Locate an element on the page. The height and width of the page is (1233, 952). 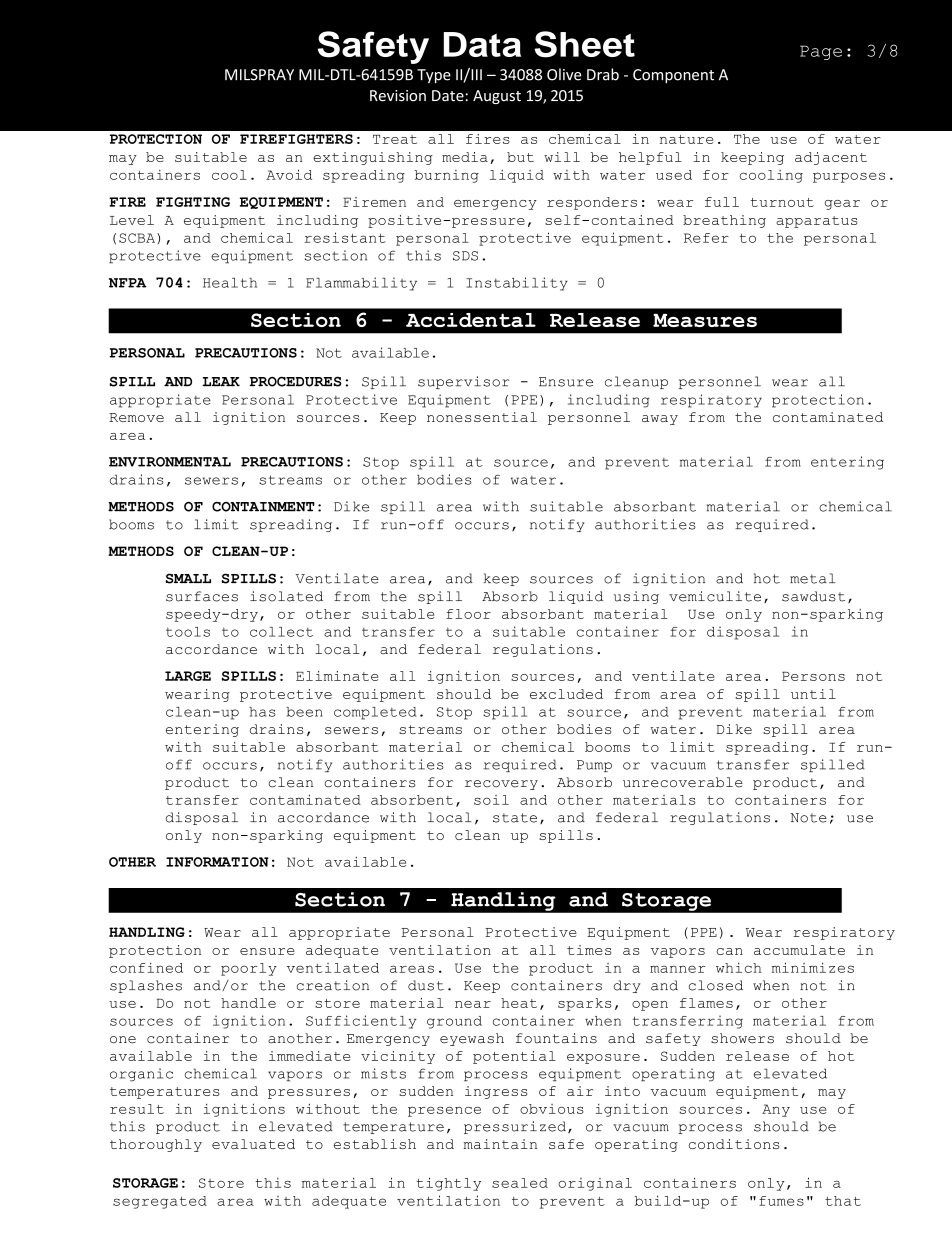
Accidental is located at coordinates (471, 320).
